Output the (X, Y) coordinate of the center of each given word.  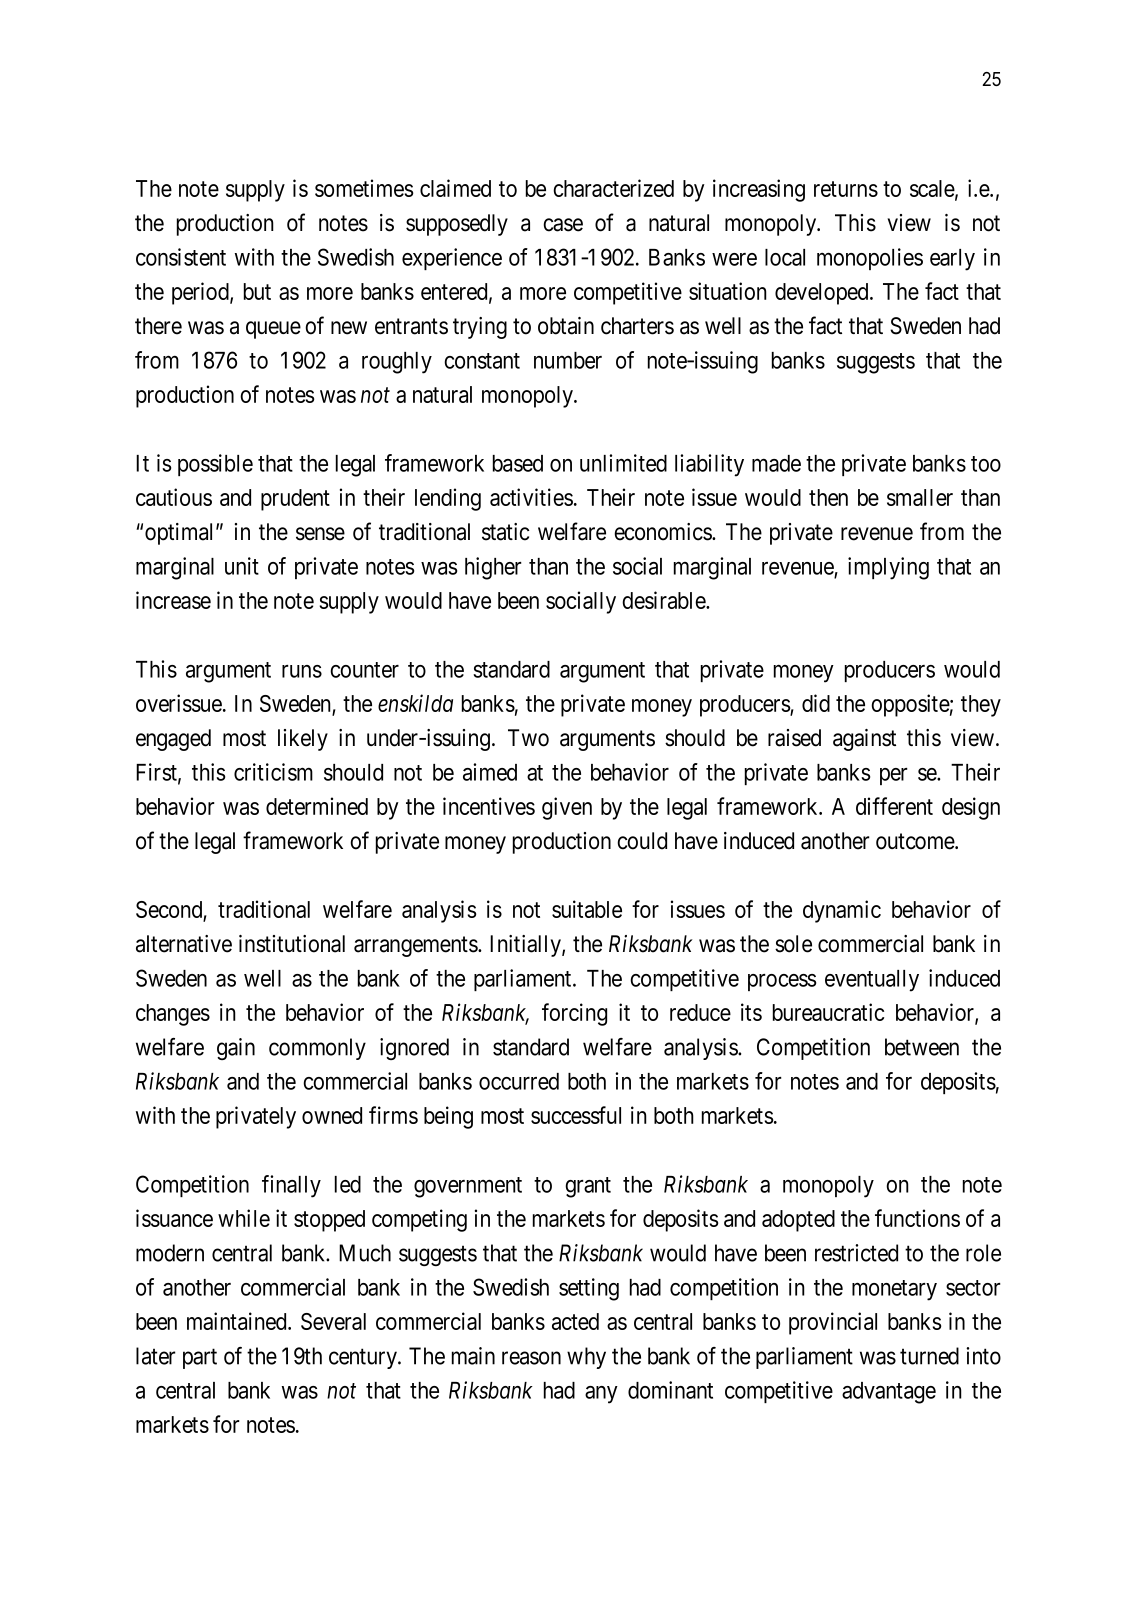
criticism (273, 772)
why (586, 1358)
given (567, 808)
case (563, 225)
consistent (181, 257)
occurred (519, 1081)
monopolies (870, 259)
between (922, 1047)
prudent (295, 500)
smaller (920, 497)
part (200, 1359)
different (894, 806)
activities (531, 497)
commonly (317, 1049)
